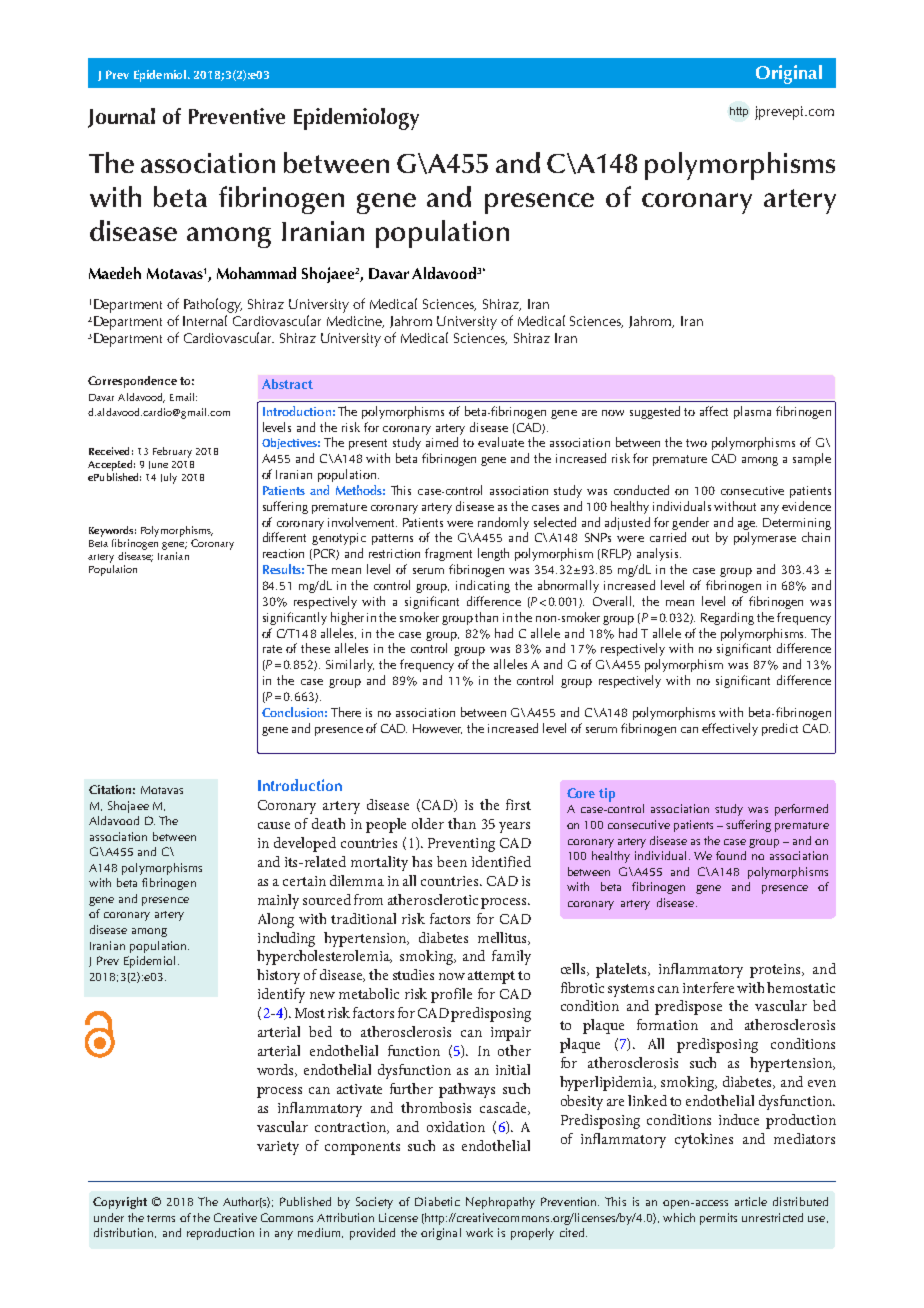 This screenshot has width=924, height=1308. I want to click on Diabetic, so click(437, 1201).
